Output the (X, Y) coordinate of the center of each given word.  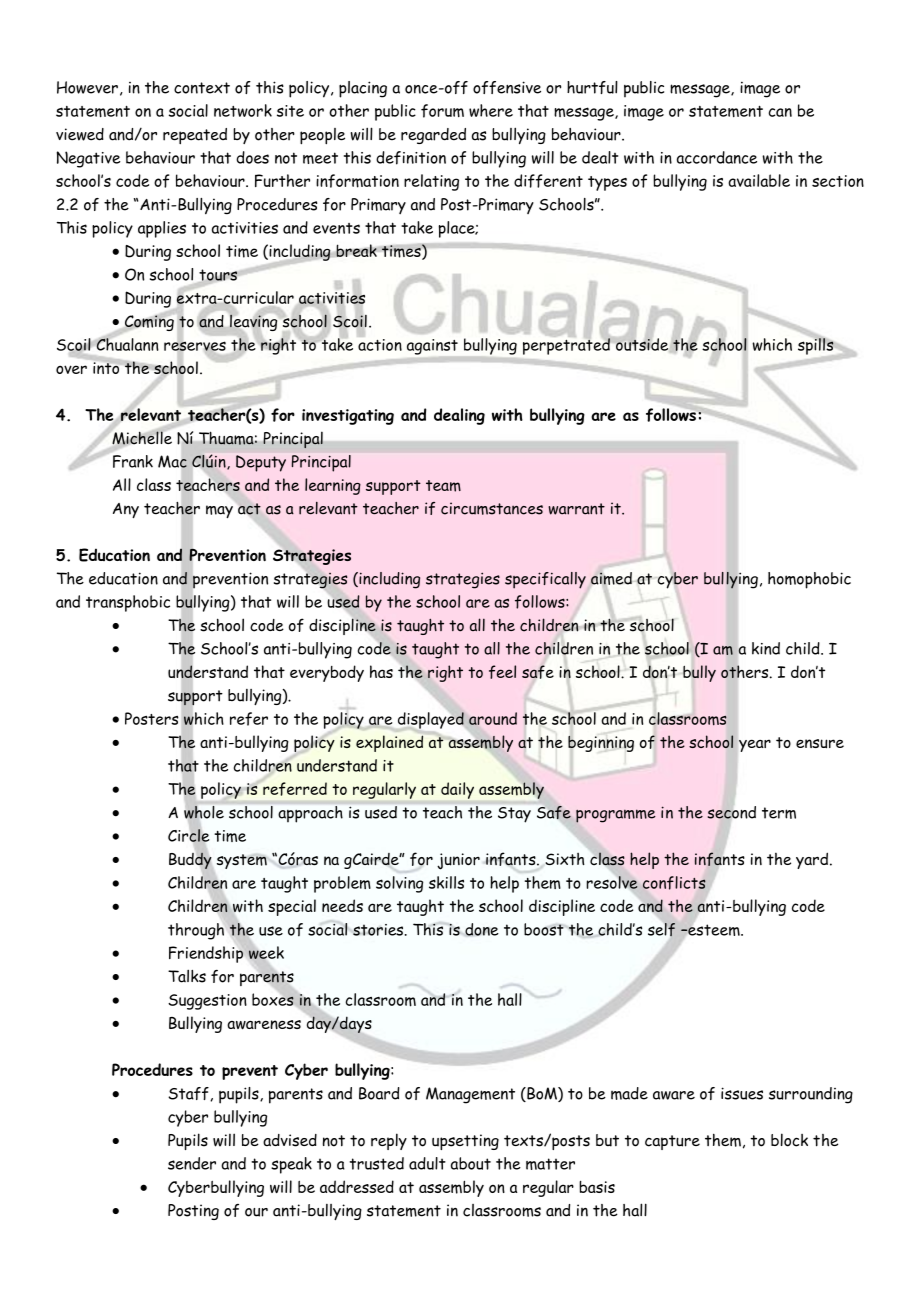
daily (457, 790)
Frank (133, 461)
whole (204, 812)
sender (192, 1163)
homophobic (809, 580)
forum (442, 111)
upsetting (465, 1142)
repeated (195, 136)
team (443, 486)
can (780, 112)
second (732, 812)
